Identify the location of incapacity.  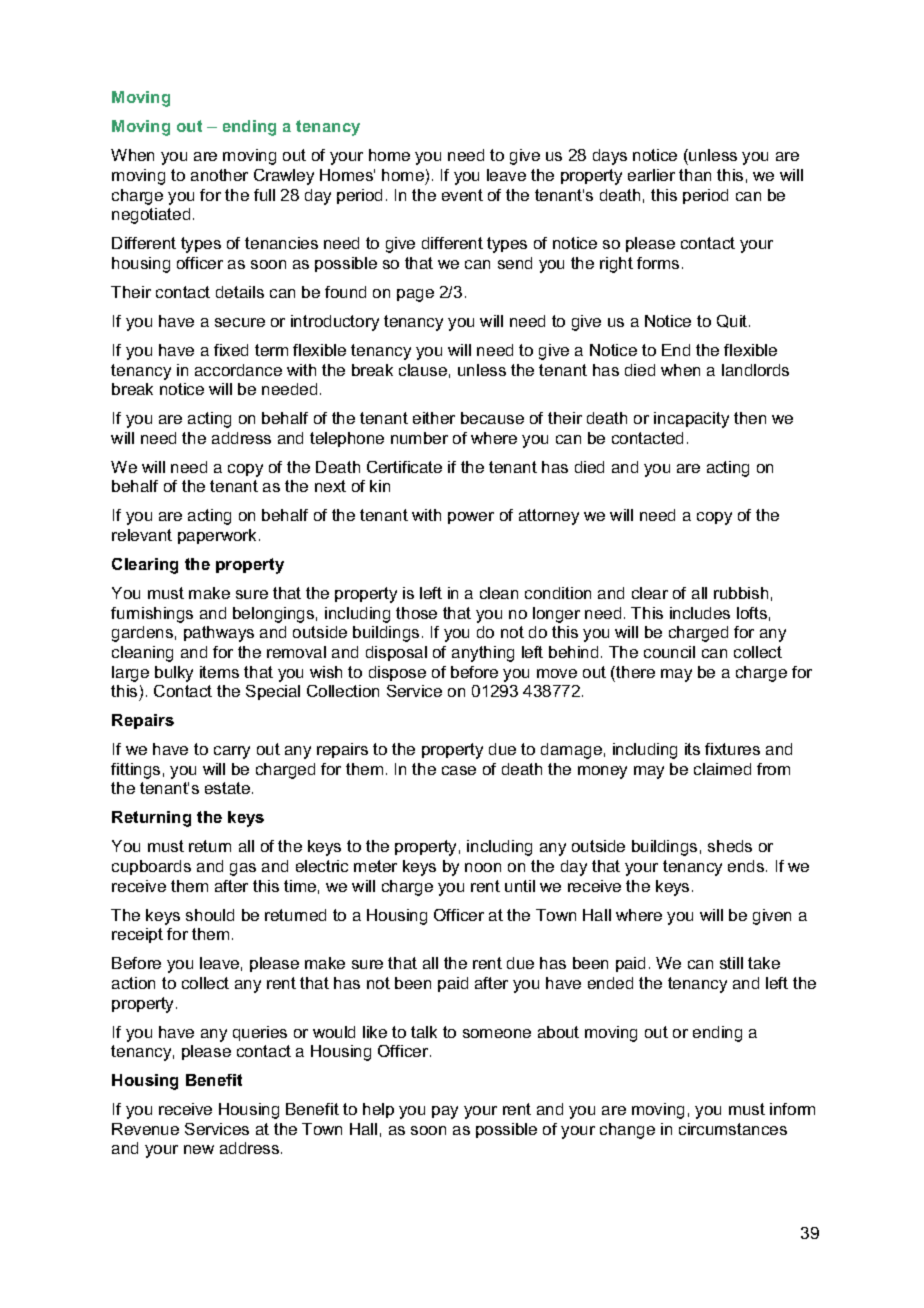
(691, 420).
